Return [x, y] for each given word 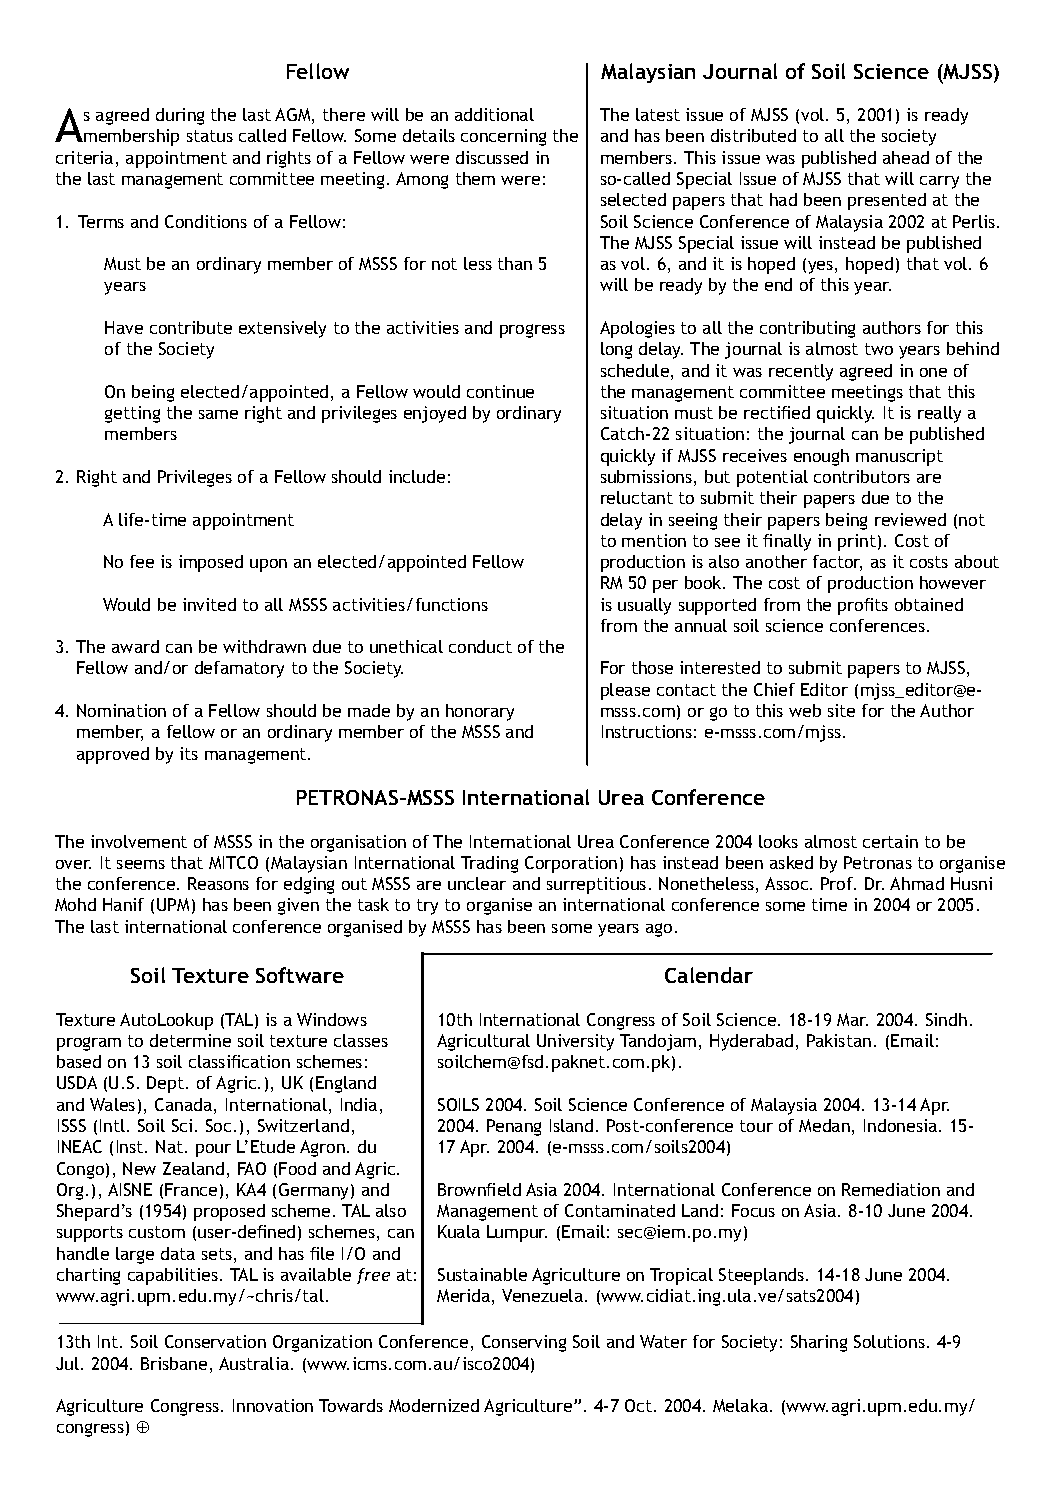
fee [142, 561]
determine [190, 1040]
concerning [503, 137]
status [210, 136]
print [857, 542]
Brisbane [174, 1363]
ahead [906, 157]
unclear [477, 883]
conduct [480, 646]
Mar [852, 1019]
